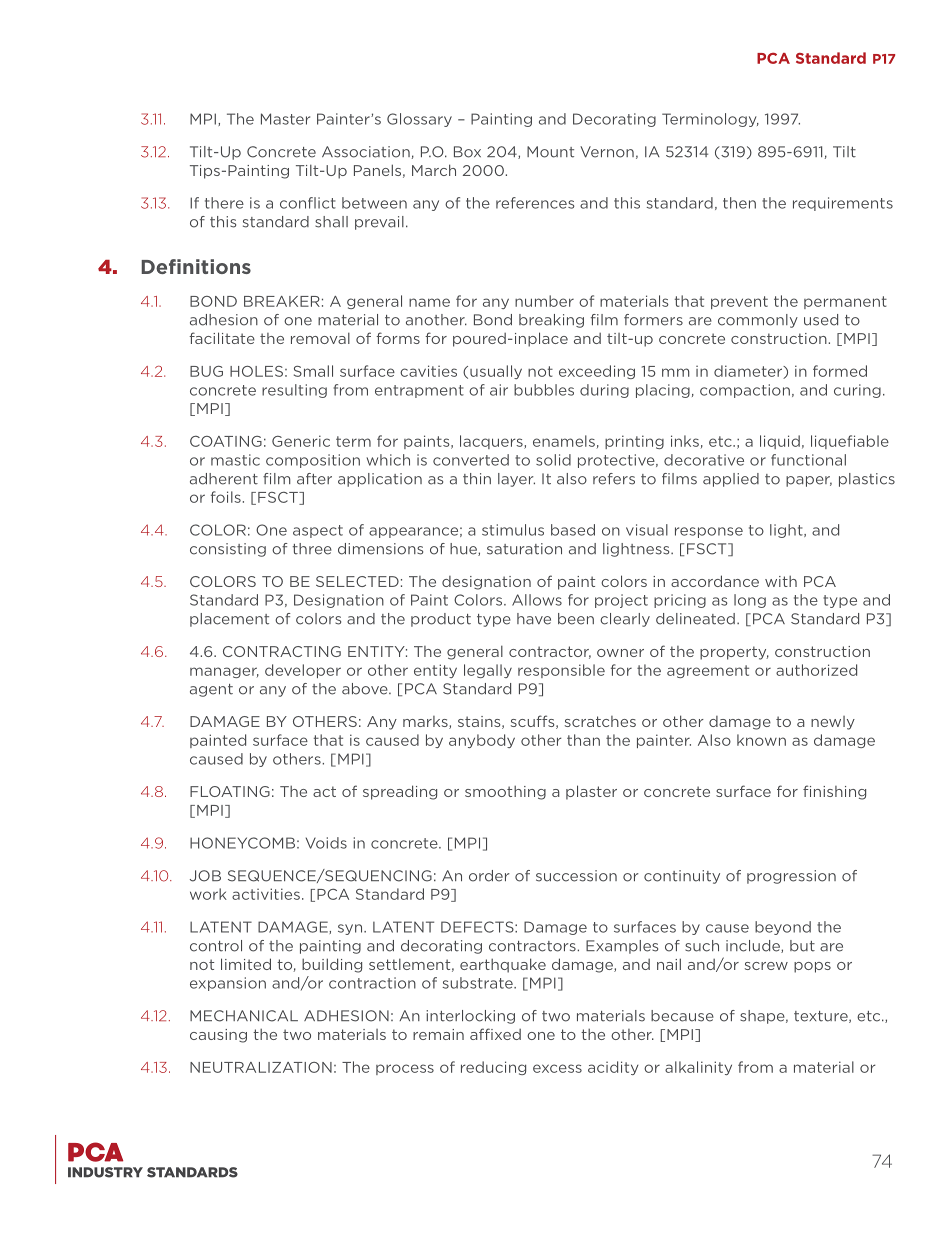  I want to click on with, so click(781, 581).
